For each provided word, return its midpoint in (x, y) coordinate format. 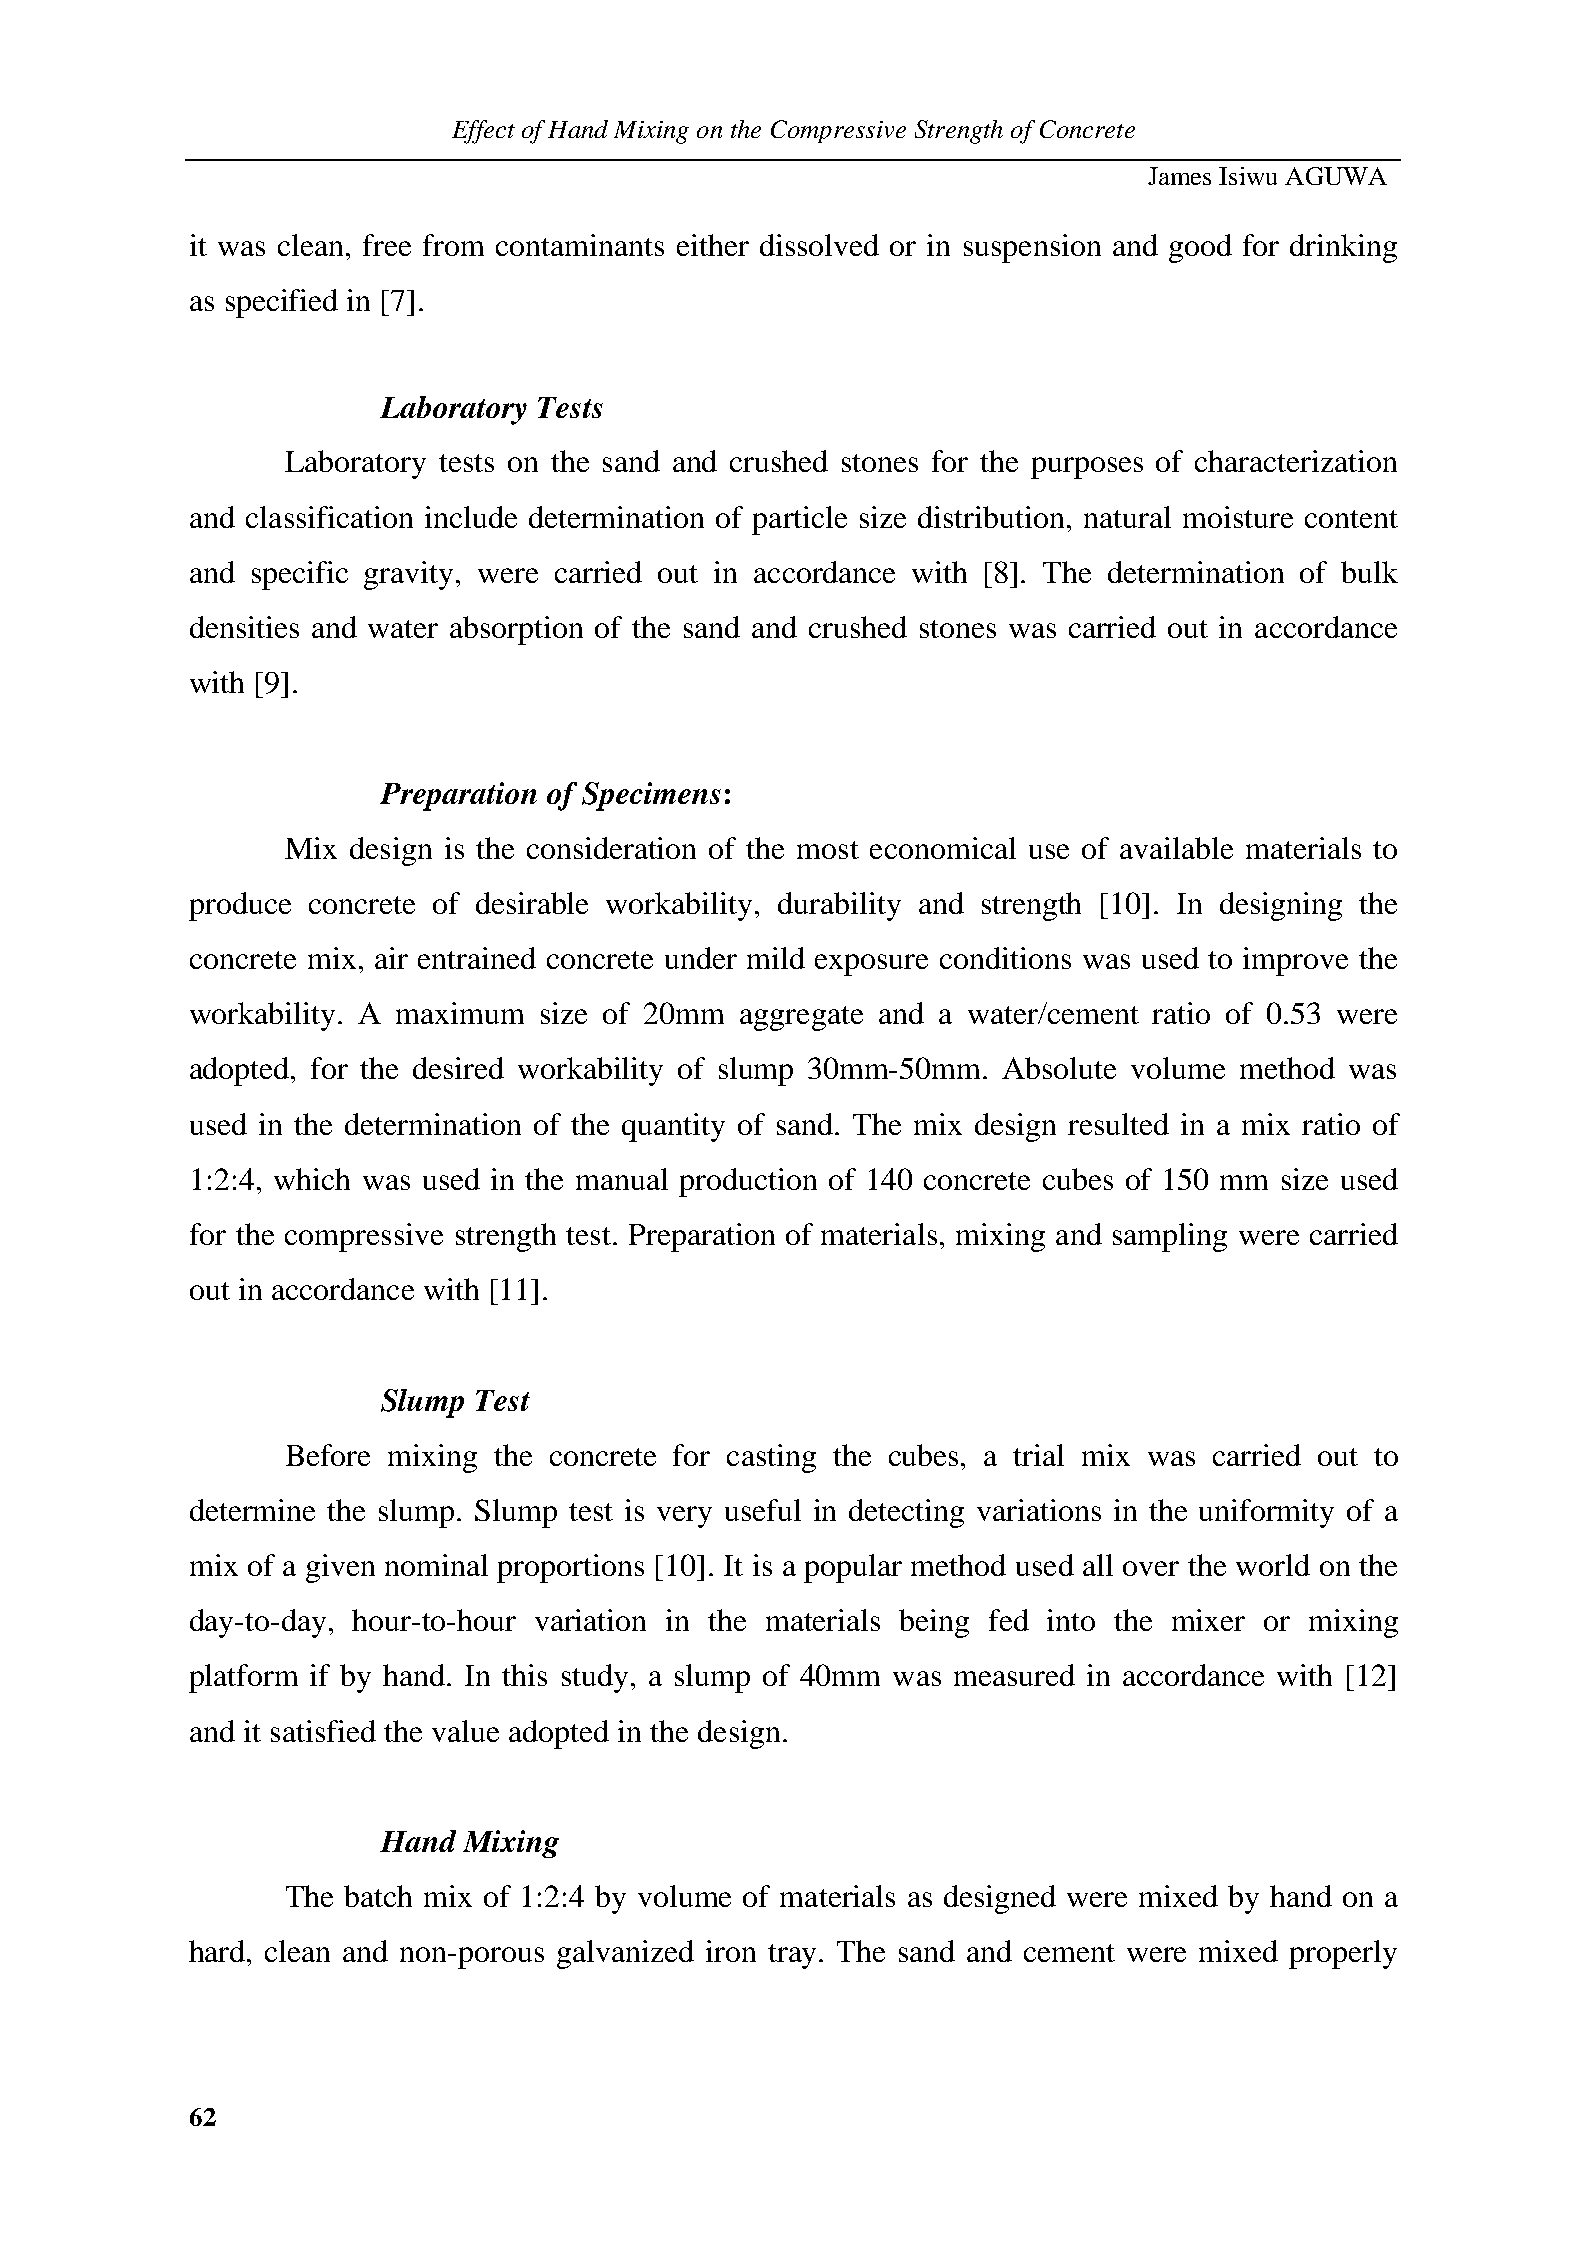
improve (1295, 961)
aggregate (801, 1018)
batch (378, 1896)
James (1179, 176)
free (387, 245)
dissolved (819, 245)
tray (792, 1956)
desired (458, 1068)
